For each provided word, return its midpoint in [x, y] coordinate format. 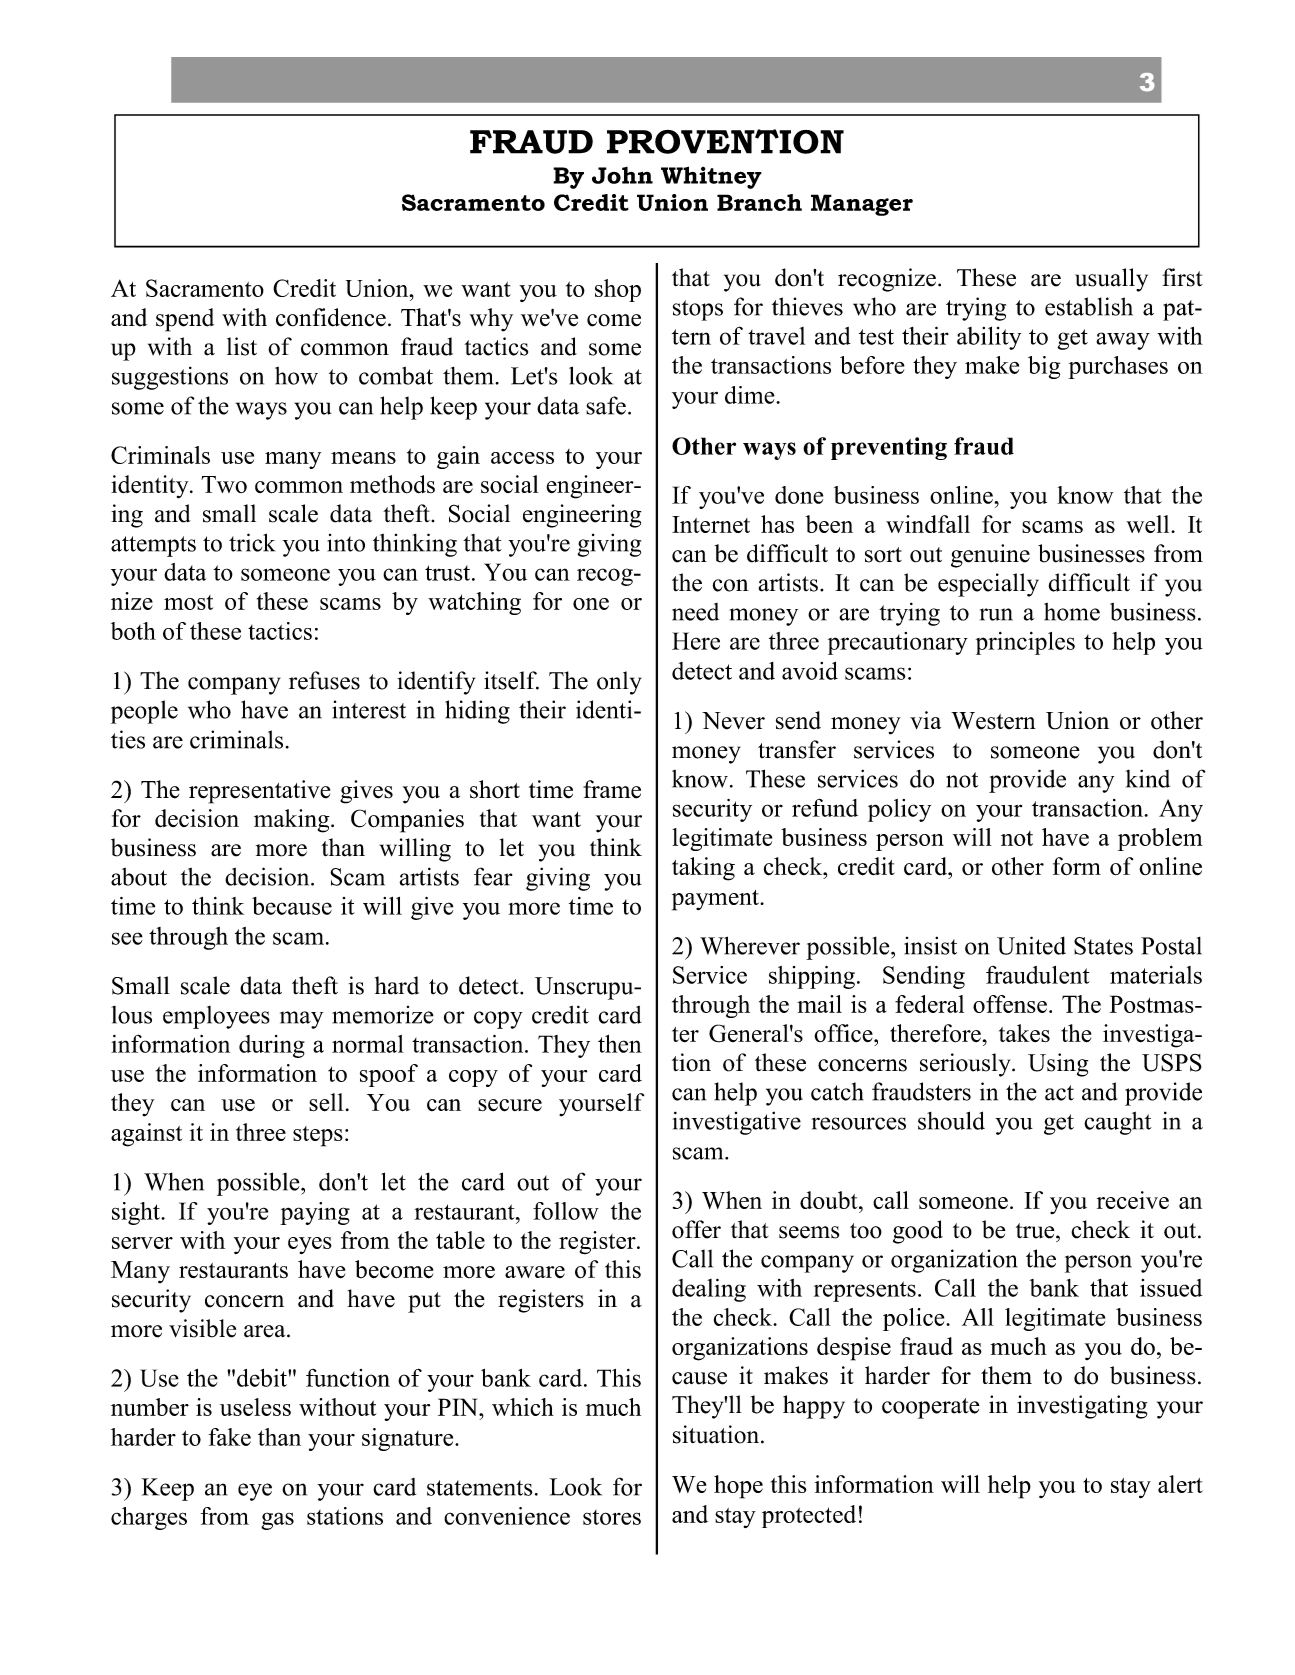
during [272, 1046]
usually [1111, 280]
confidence [331, 317]
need [695, 612]
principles [1025, 643]
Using [1058, 1065]
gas [277, 1521]
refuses [324, 680]
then [620, 1044]
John [622, 175]
